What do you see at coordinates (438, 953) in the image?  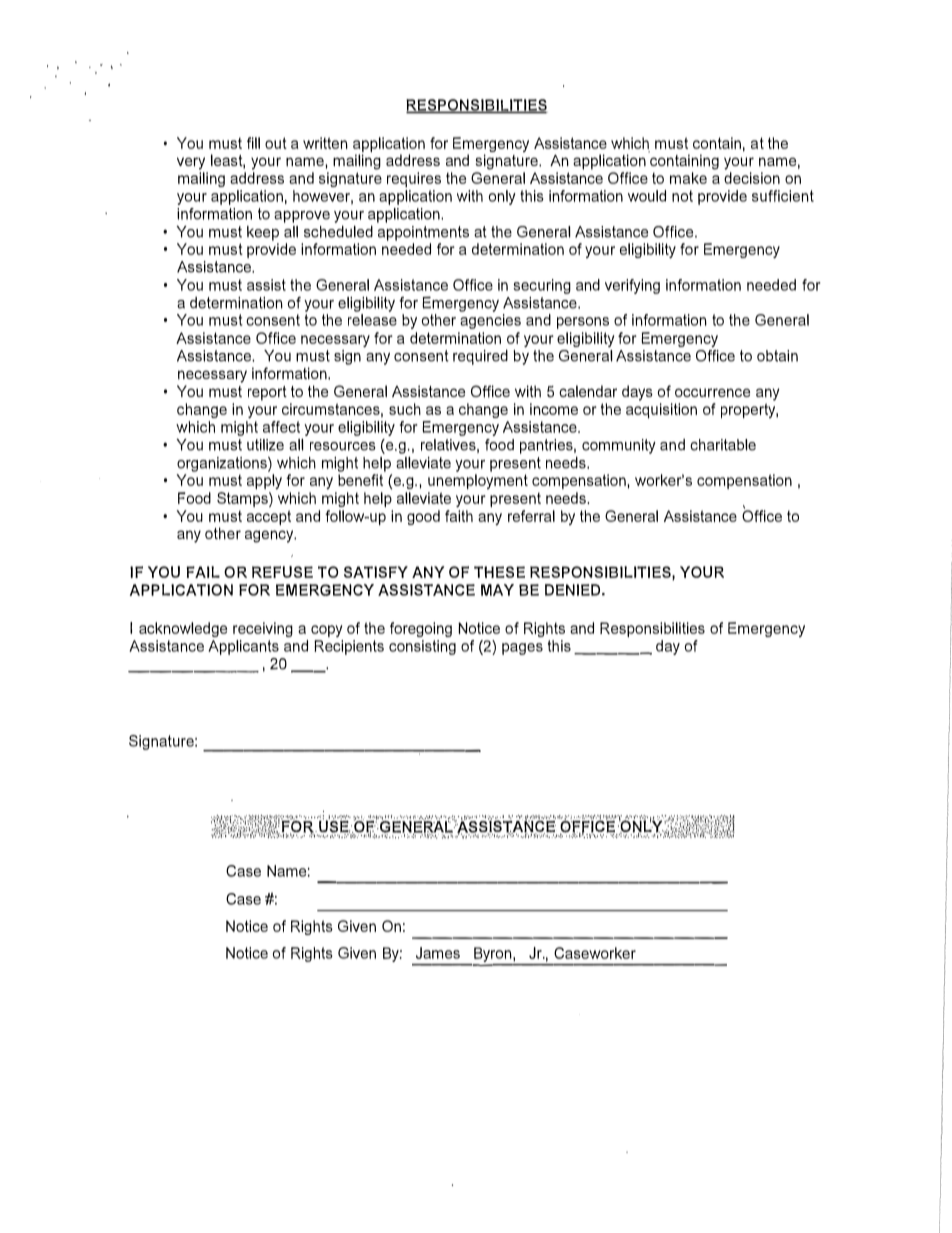 I see `James` at bounding box center [438, 953].
